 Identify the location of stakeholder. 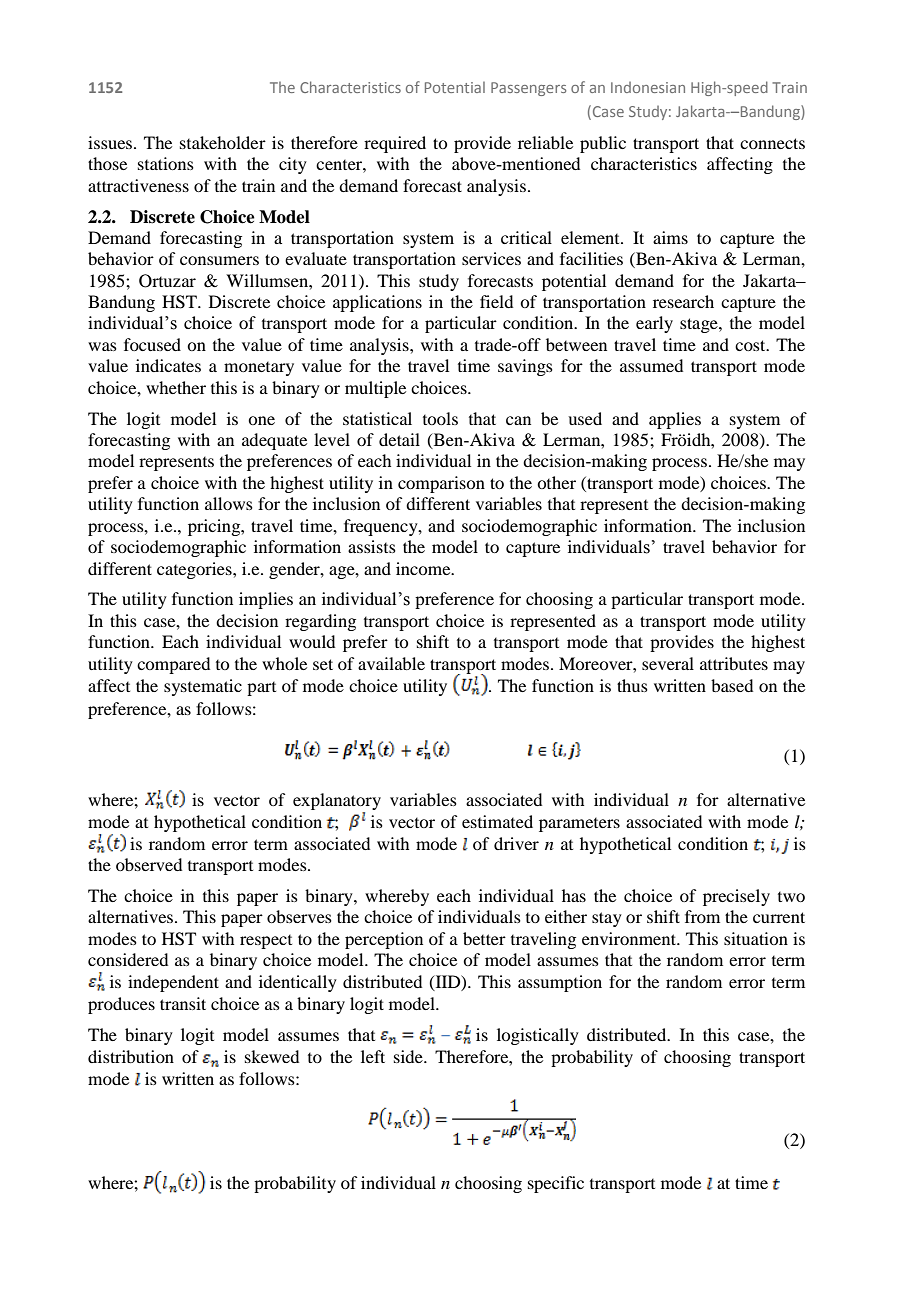
(223, 142).
